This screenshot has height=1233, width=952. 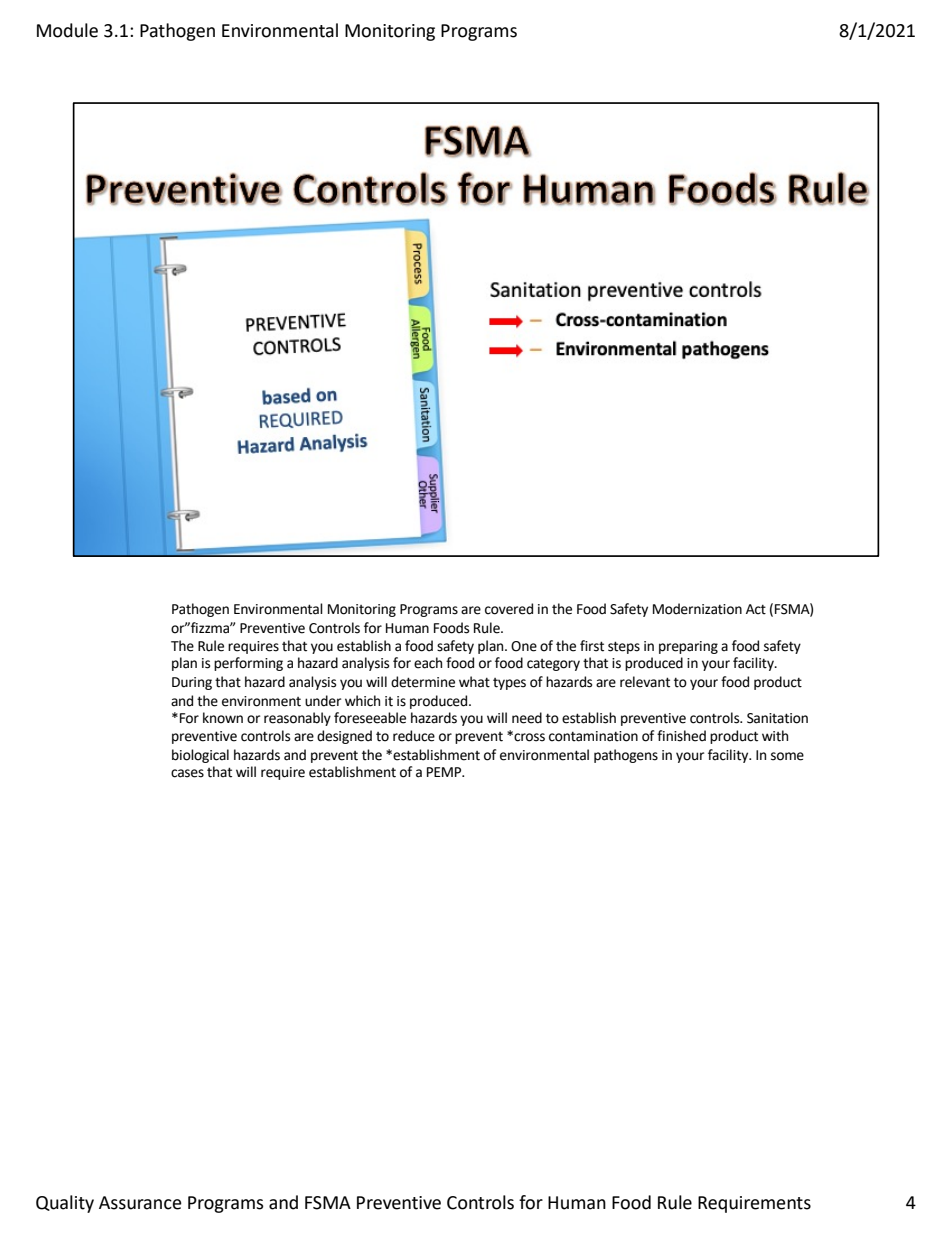 What do you see at coordinates (140, 1203) in the screenshot?
I see `Assurance` at bounding box center [140, 1203].
